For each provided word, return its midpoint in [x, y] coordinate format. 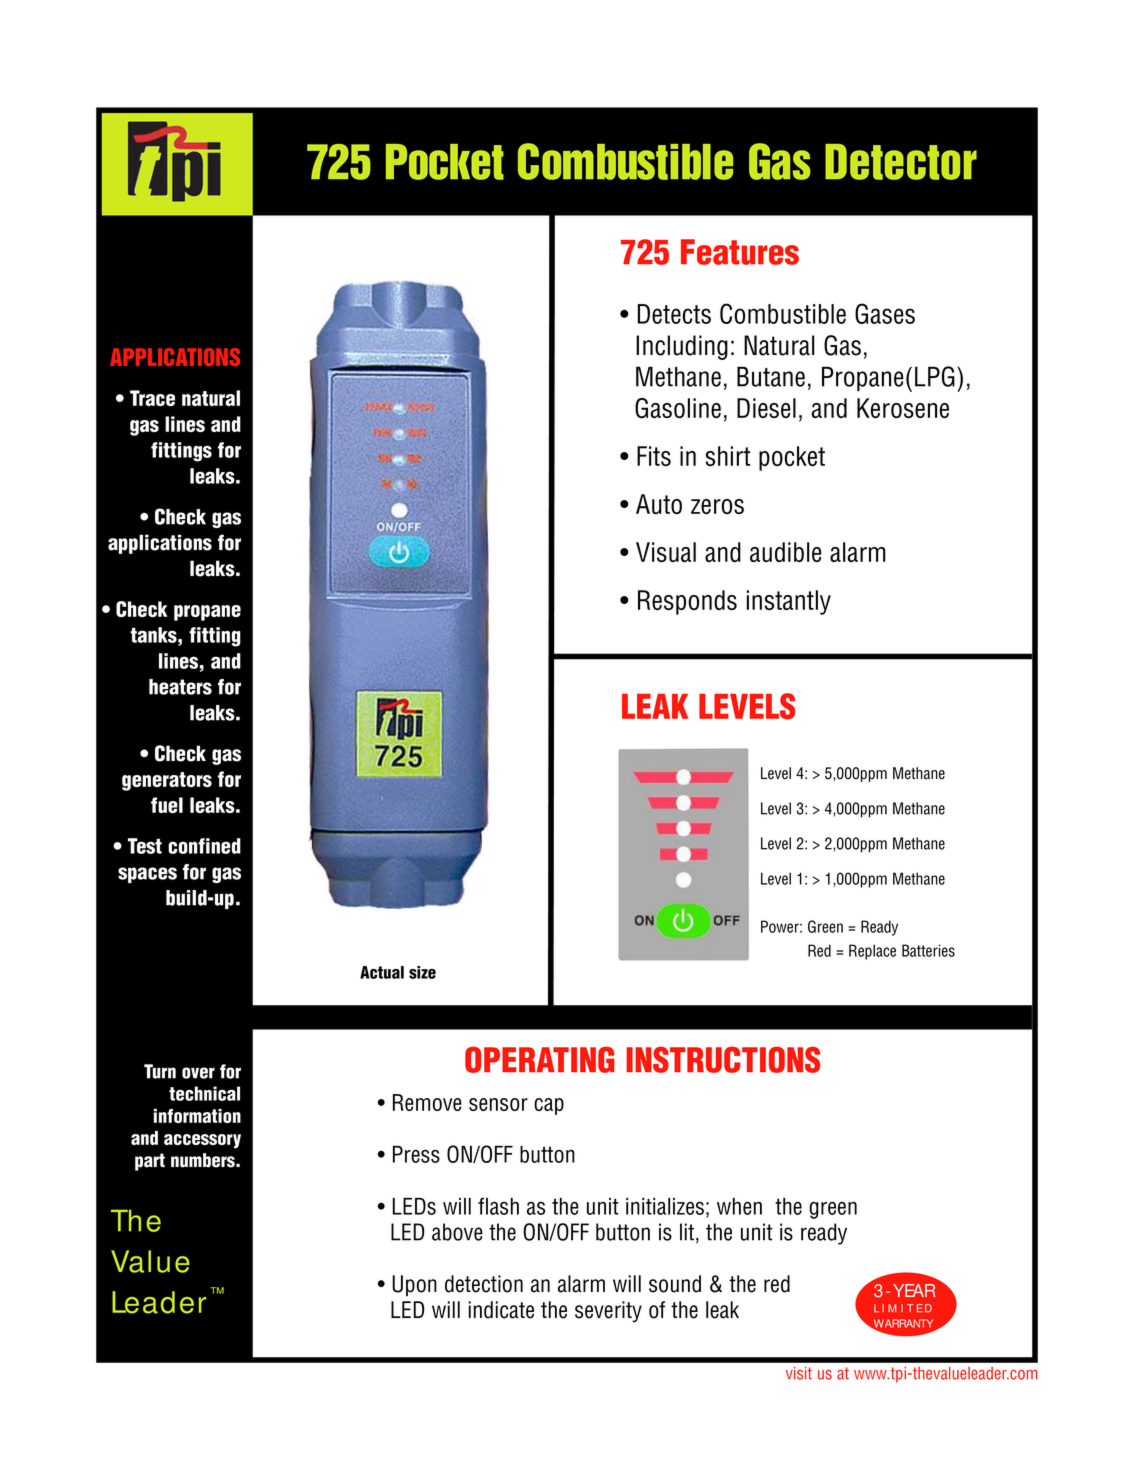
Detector [901, 162]
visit [799, 1373]
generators [167, 781]
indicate [501, 1310]
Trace [152, 398]
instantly [789, 602]
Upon [414, 1285]
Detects [674, 314]
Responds [687, 602]
